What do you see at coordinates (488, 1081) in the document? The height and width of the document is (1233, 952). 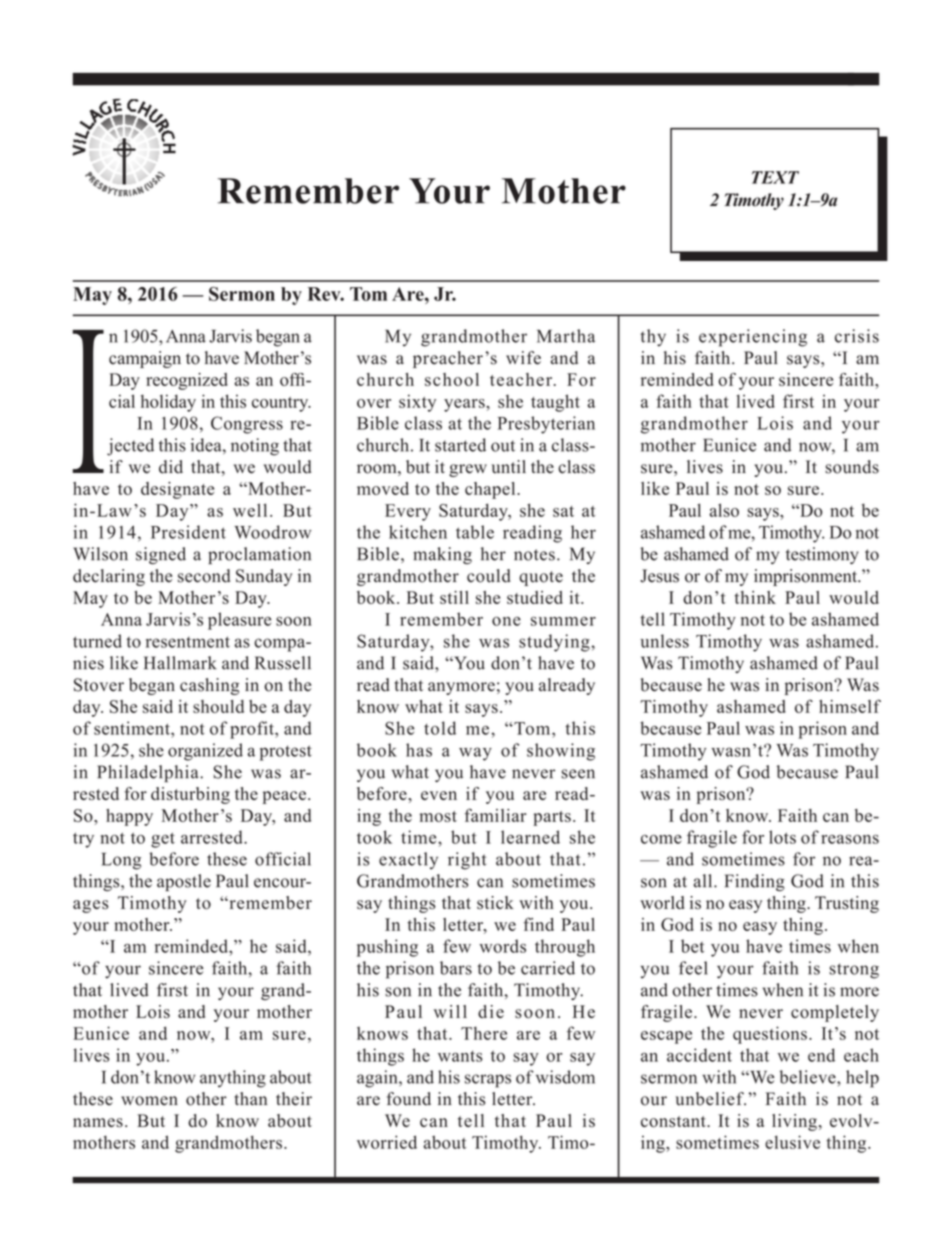 I see `scraps` at bounding box center [488, 1081].
